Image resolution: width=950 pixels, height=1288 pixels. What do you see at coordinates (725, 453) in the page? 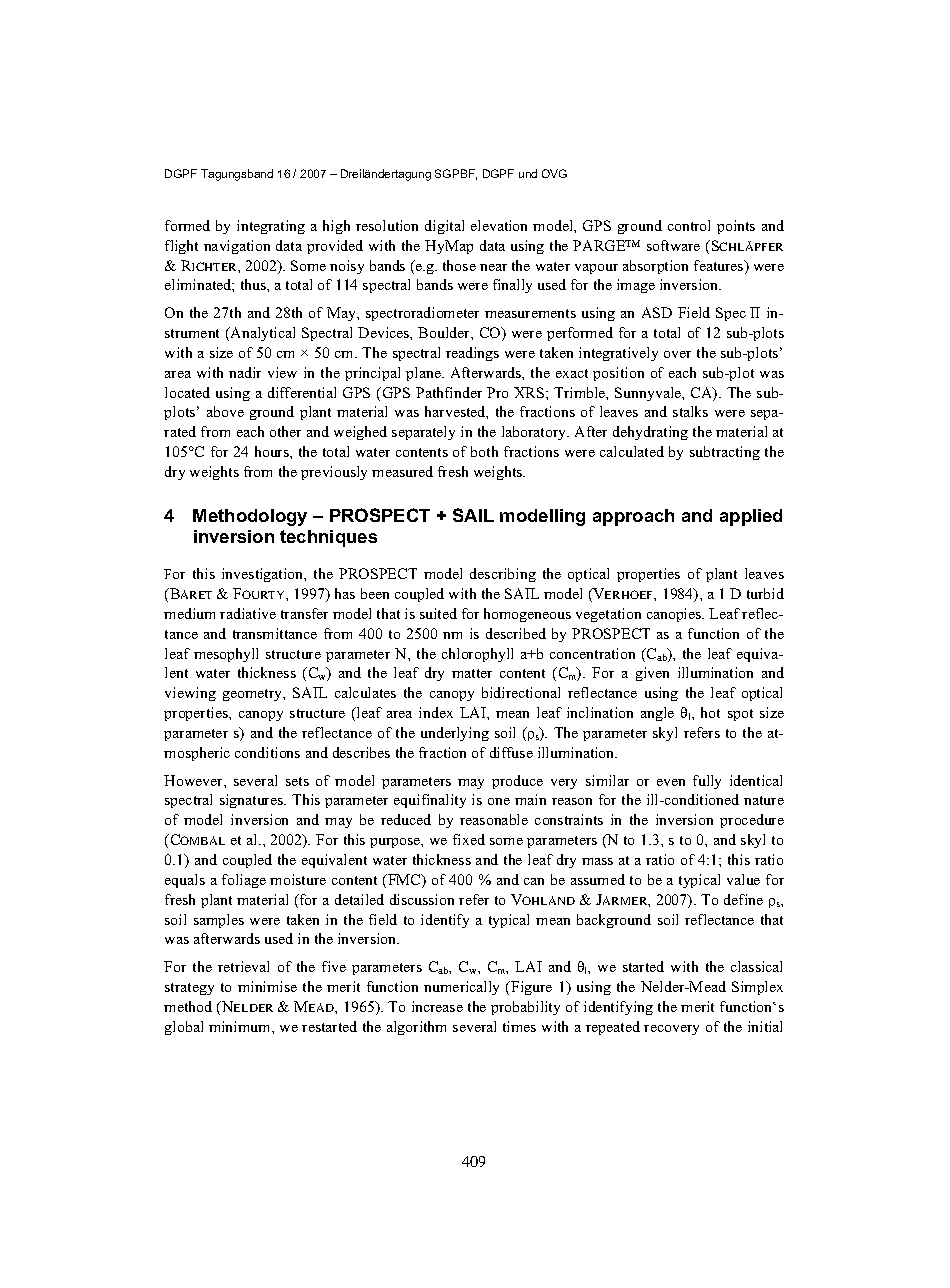
I see `subtracting` at bounding box center [725, 453].
